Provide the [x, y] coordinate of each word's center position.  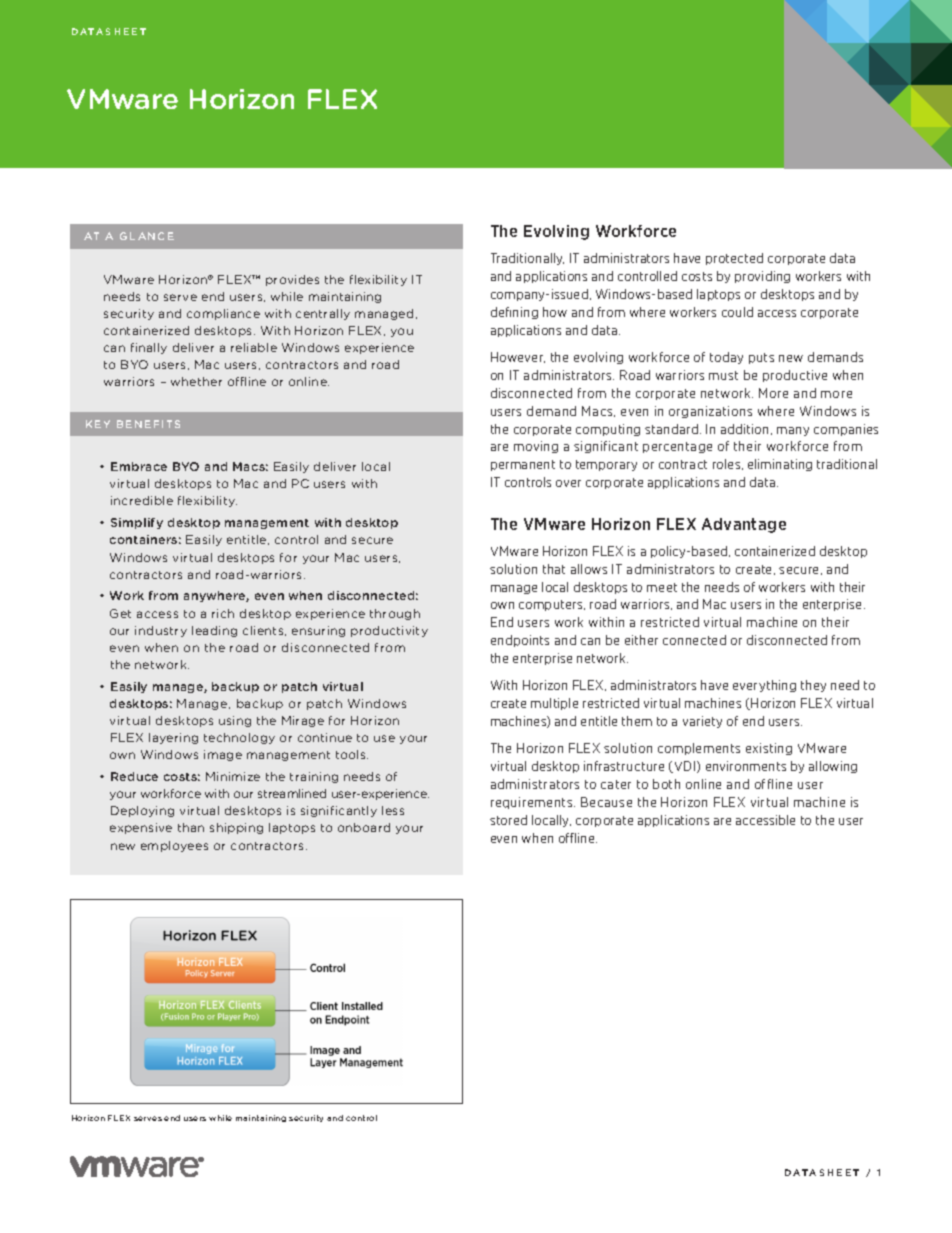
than [191, 827]
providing [762, 277]
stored [508, 820]
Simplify [137, 523]
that [554, 569]
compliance [223, 314]
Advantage [744, 525]
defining [514, 313]
